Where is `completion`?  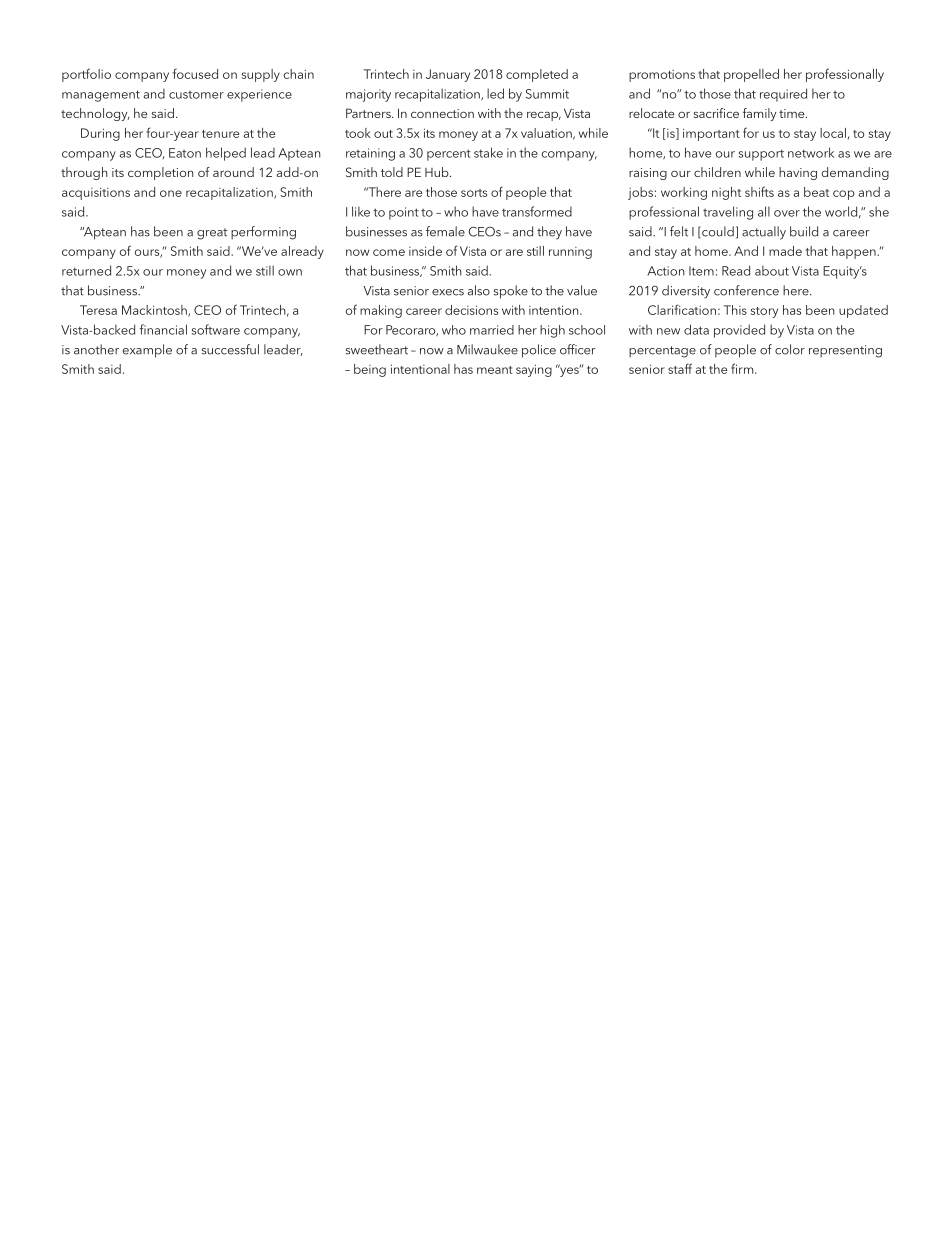 completion is located at coordinates (161, 173).
